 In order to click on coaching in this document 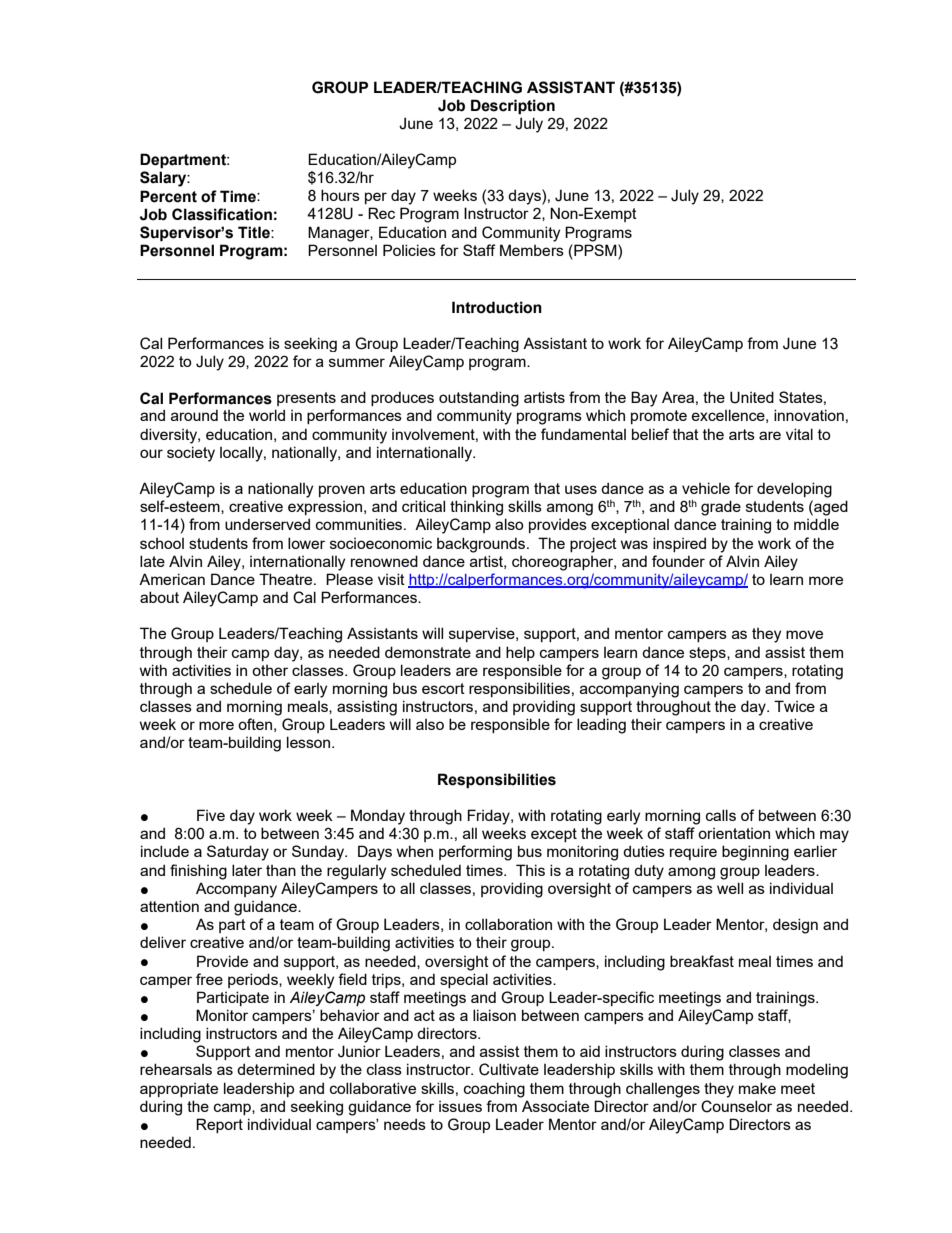, I will do `click(494, 1090)`.
